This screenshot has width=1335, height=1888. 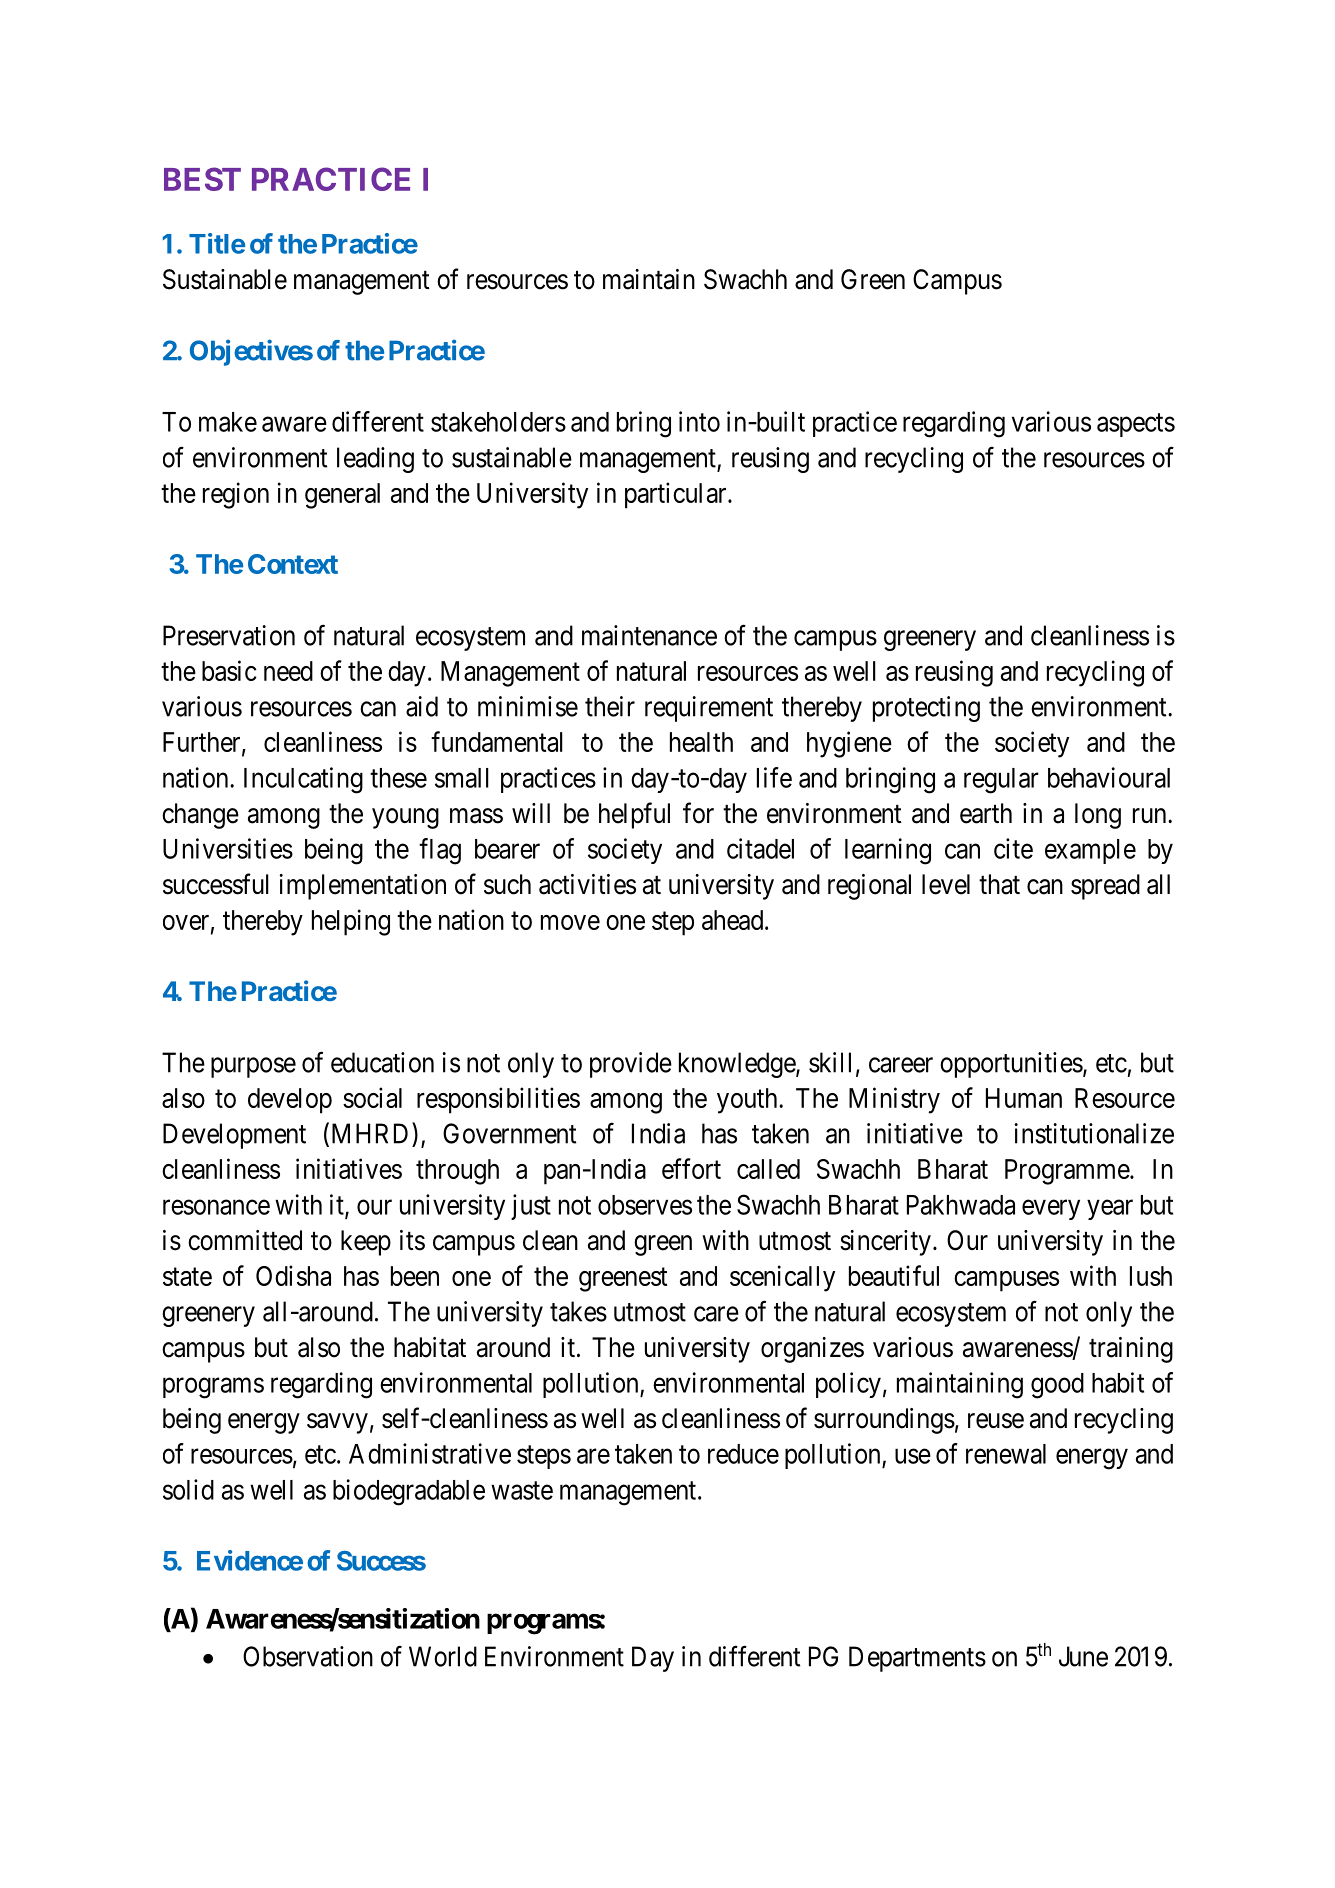 What do you see at coordinates (709, 709) in the screenshot?
I see `requirement` at bounding box center [709, 709].
